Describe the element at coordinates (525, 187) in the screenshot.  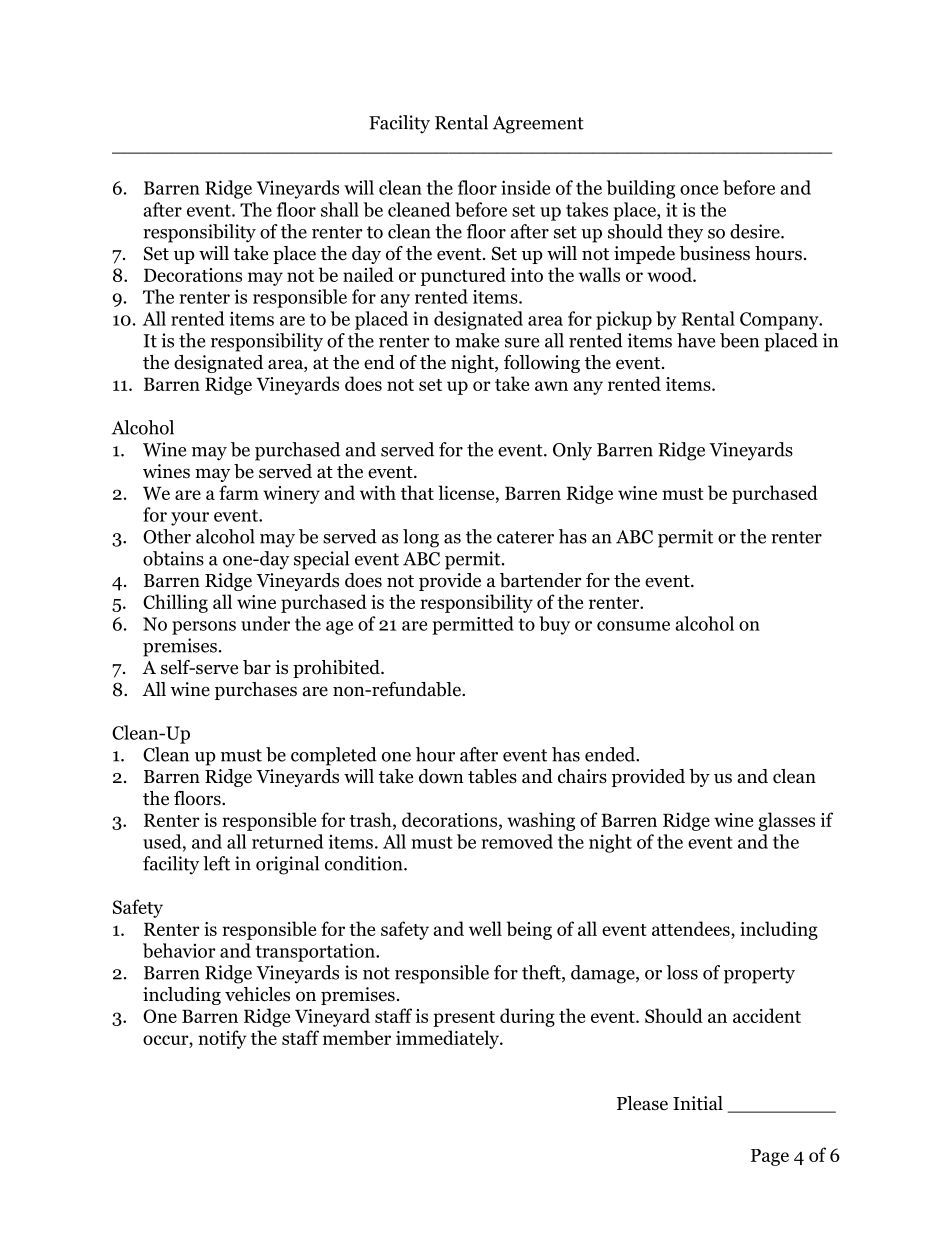
I see `inside` at that location.
